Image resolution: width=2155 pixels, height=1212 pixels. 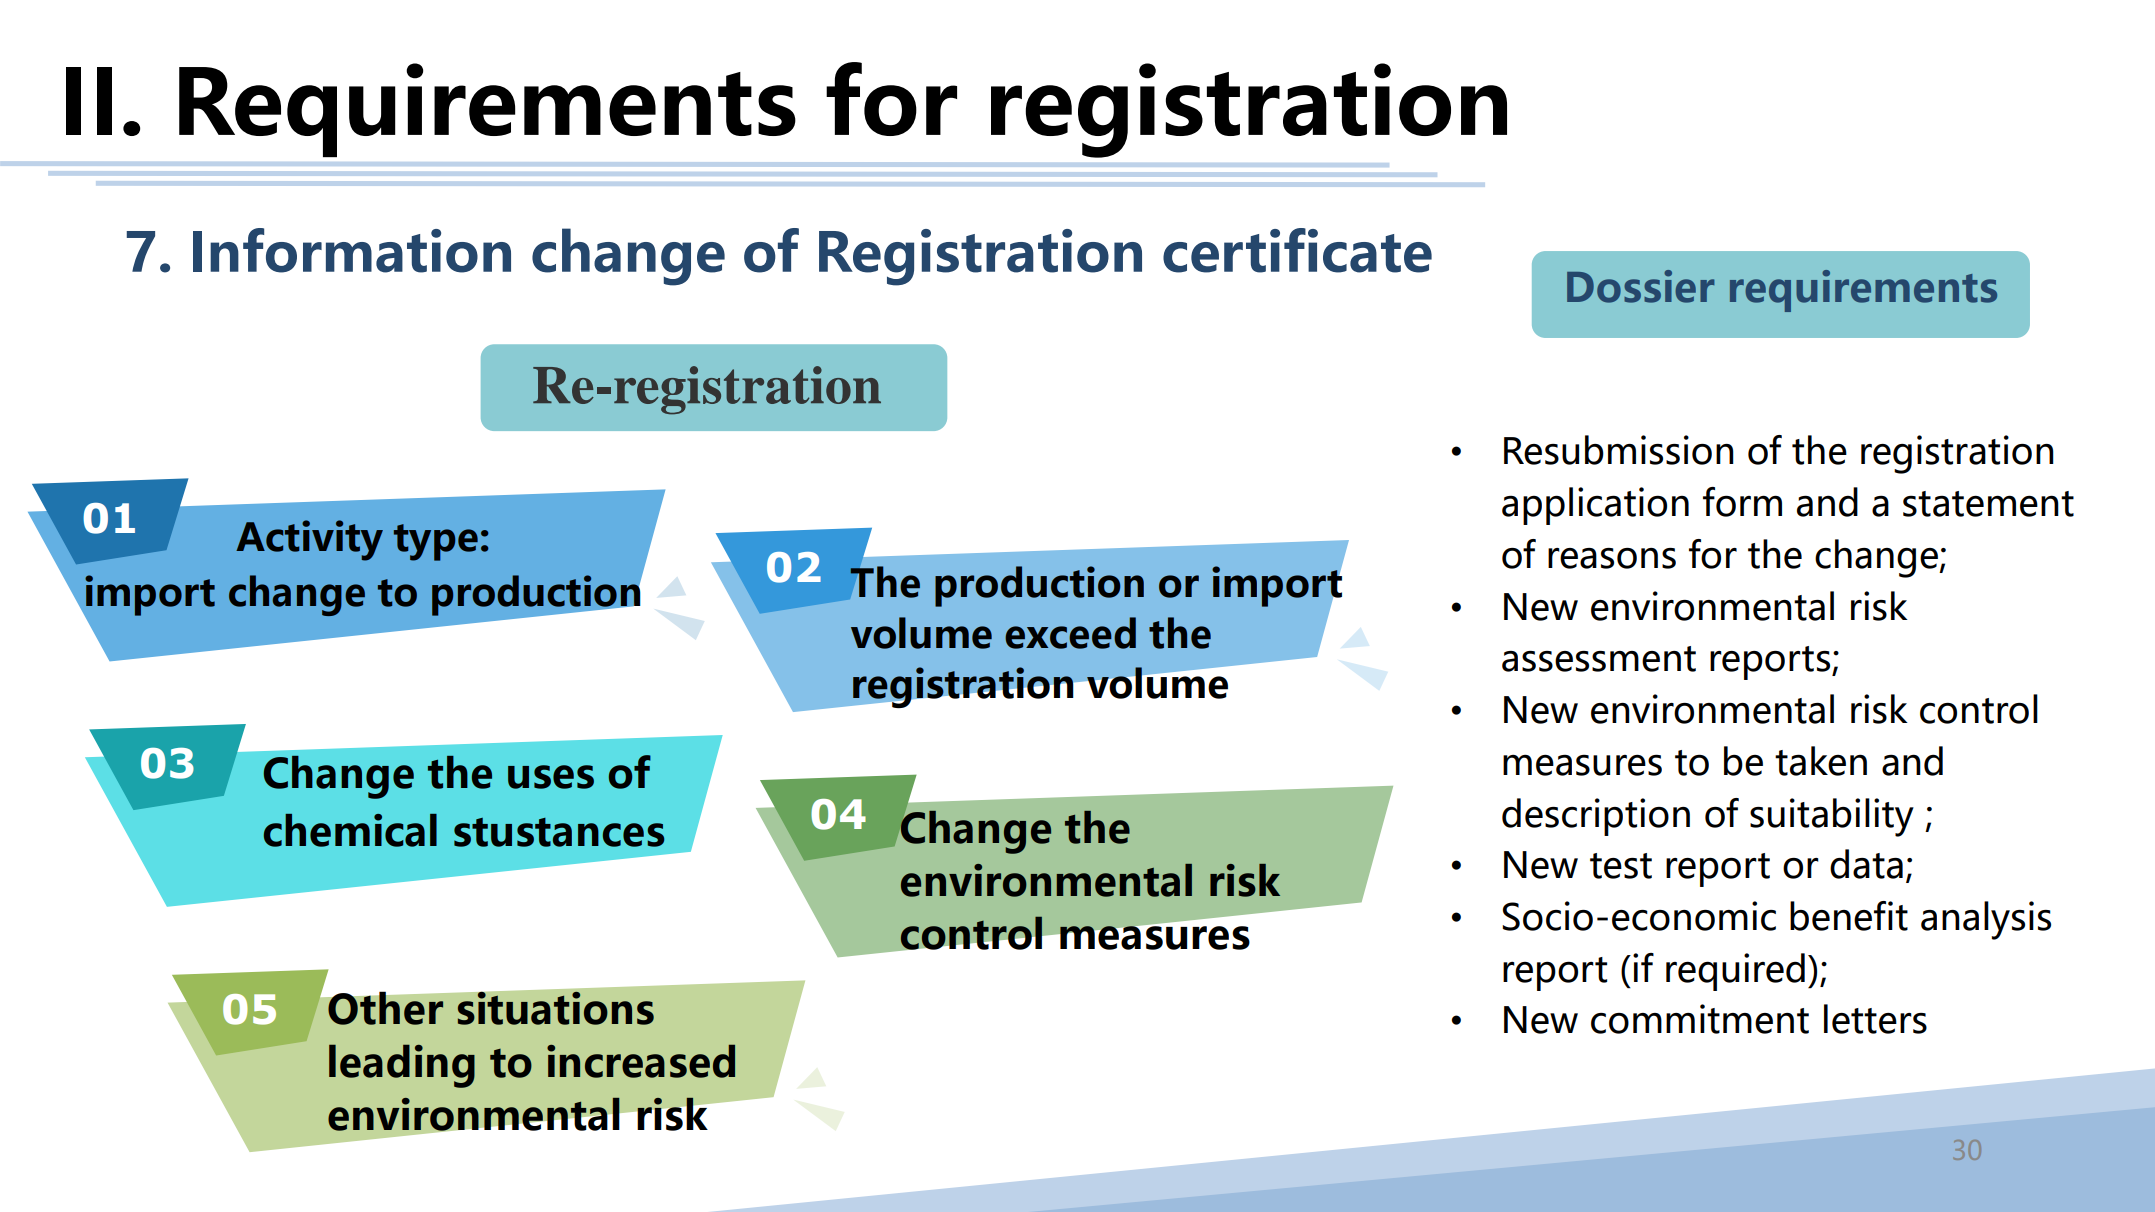 What do you see at coordinates (551, 777) in the screenshot?
I see `uses` at bounding box center [551, 777].
